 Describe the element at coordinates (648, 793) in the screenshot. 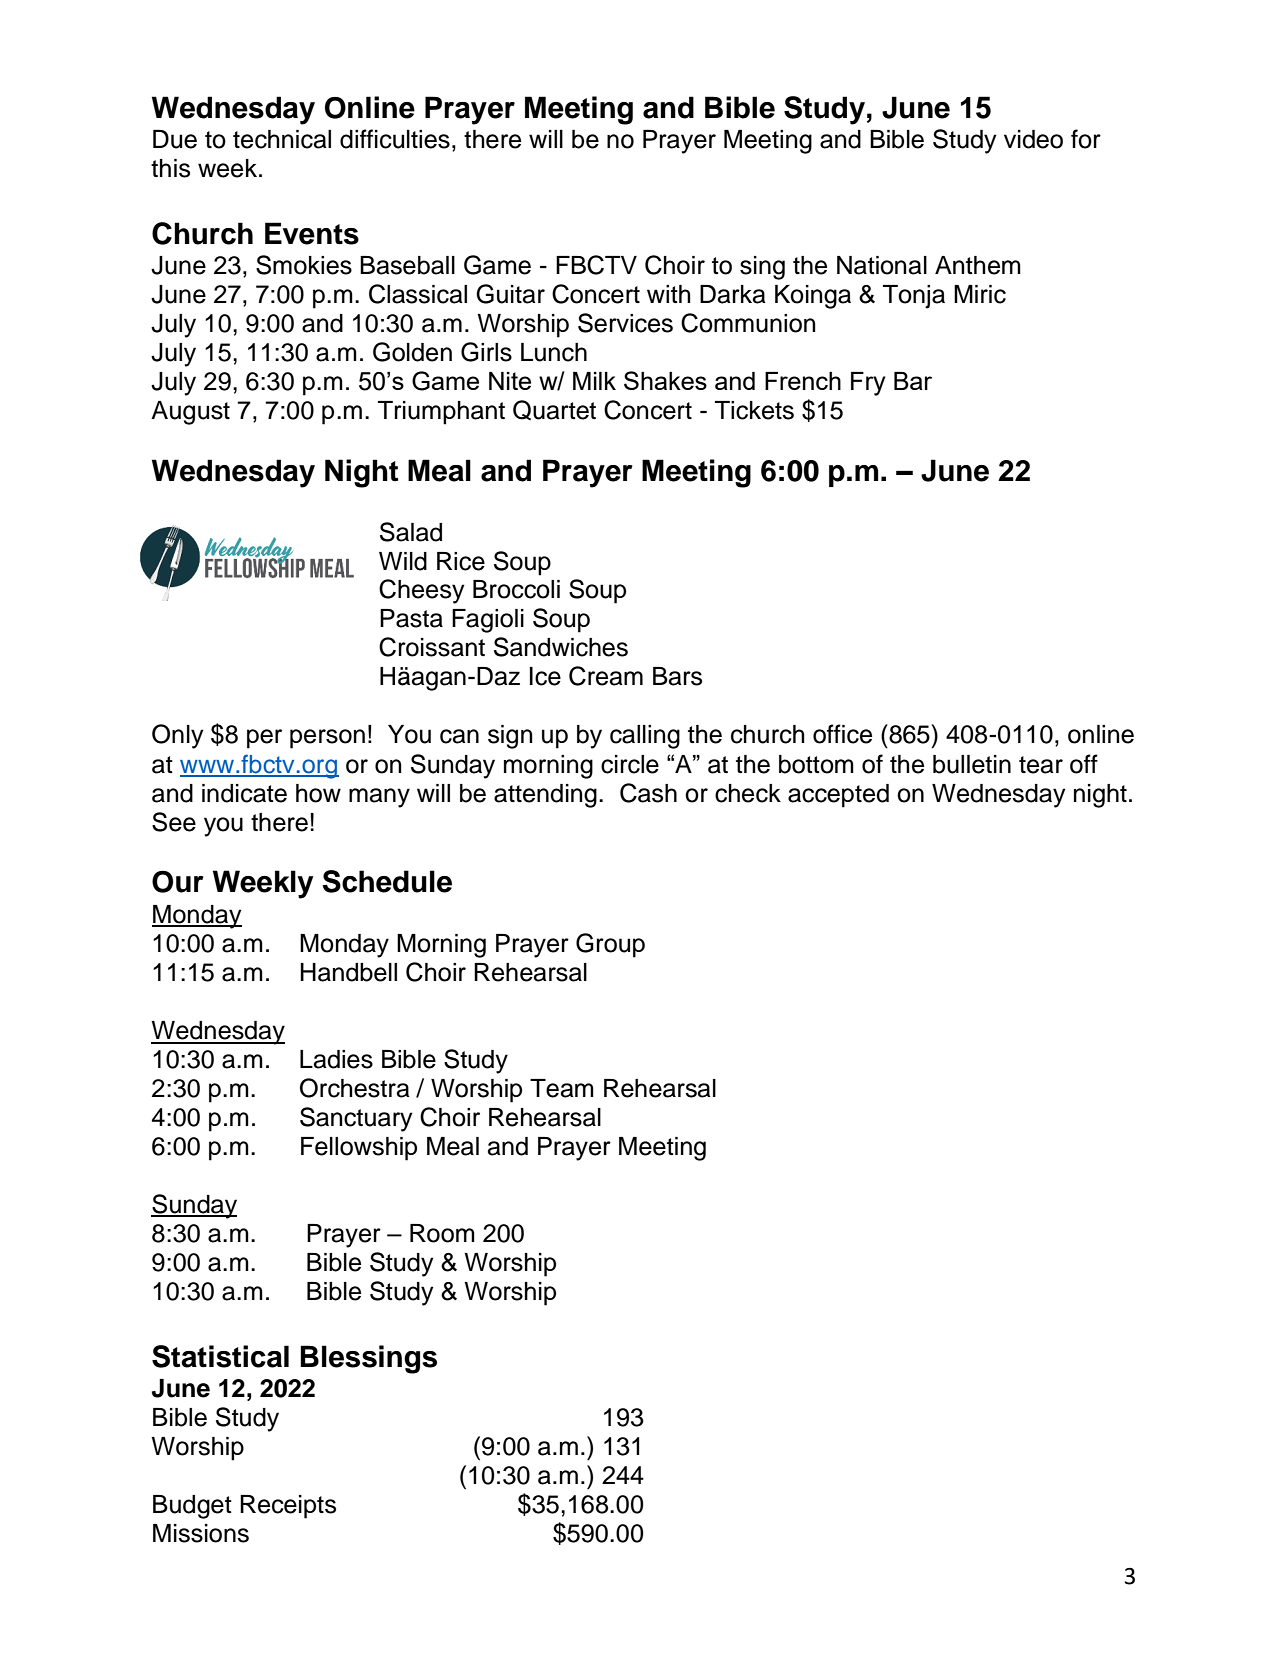

I see `Cash` at that location.
